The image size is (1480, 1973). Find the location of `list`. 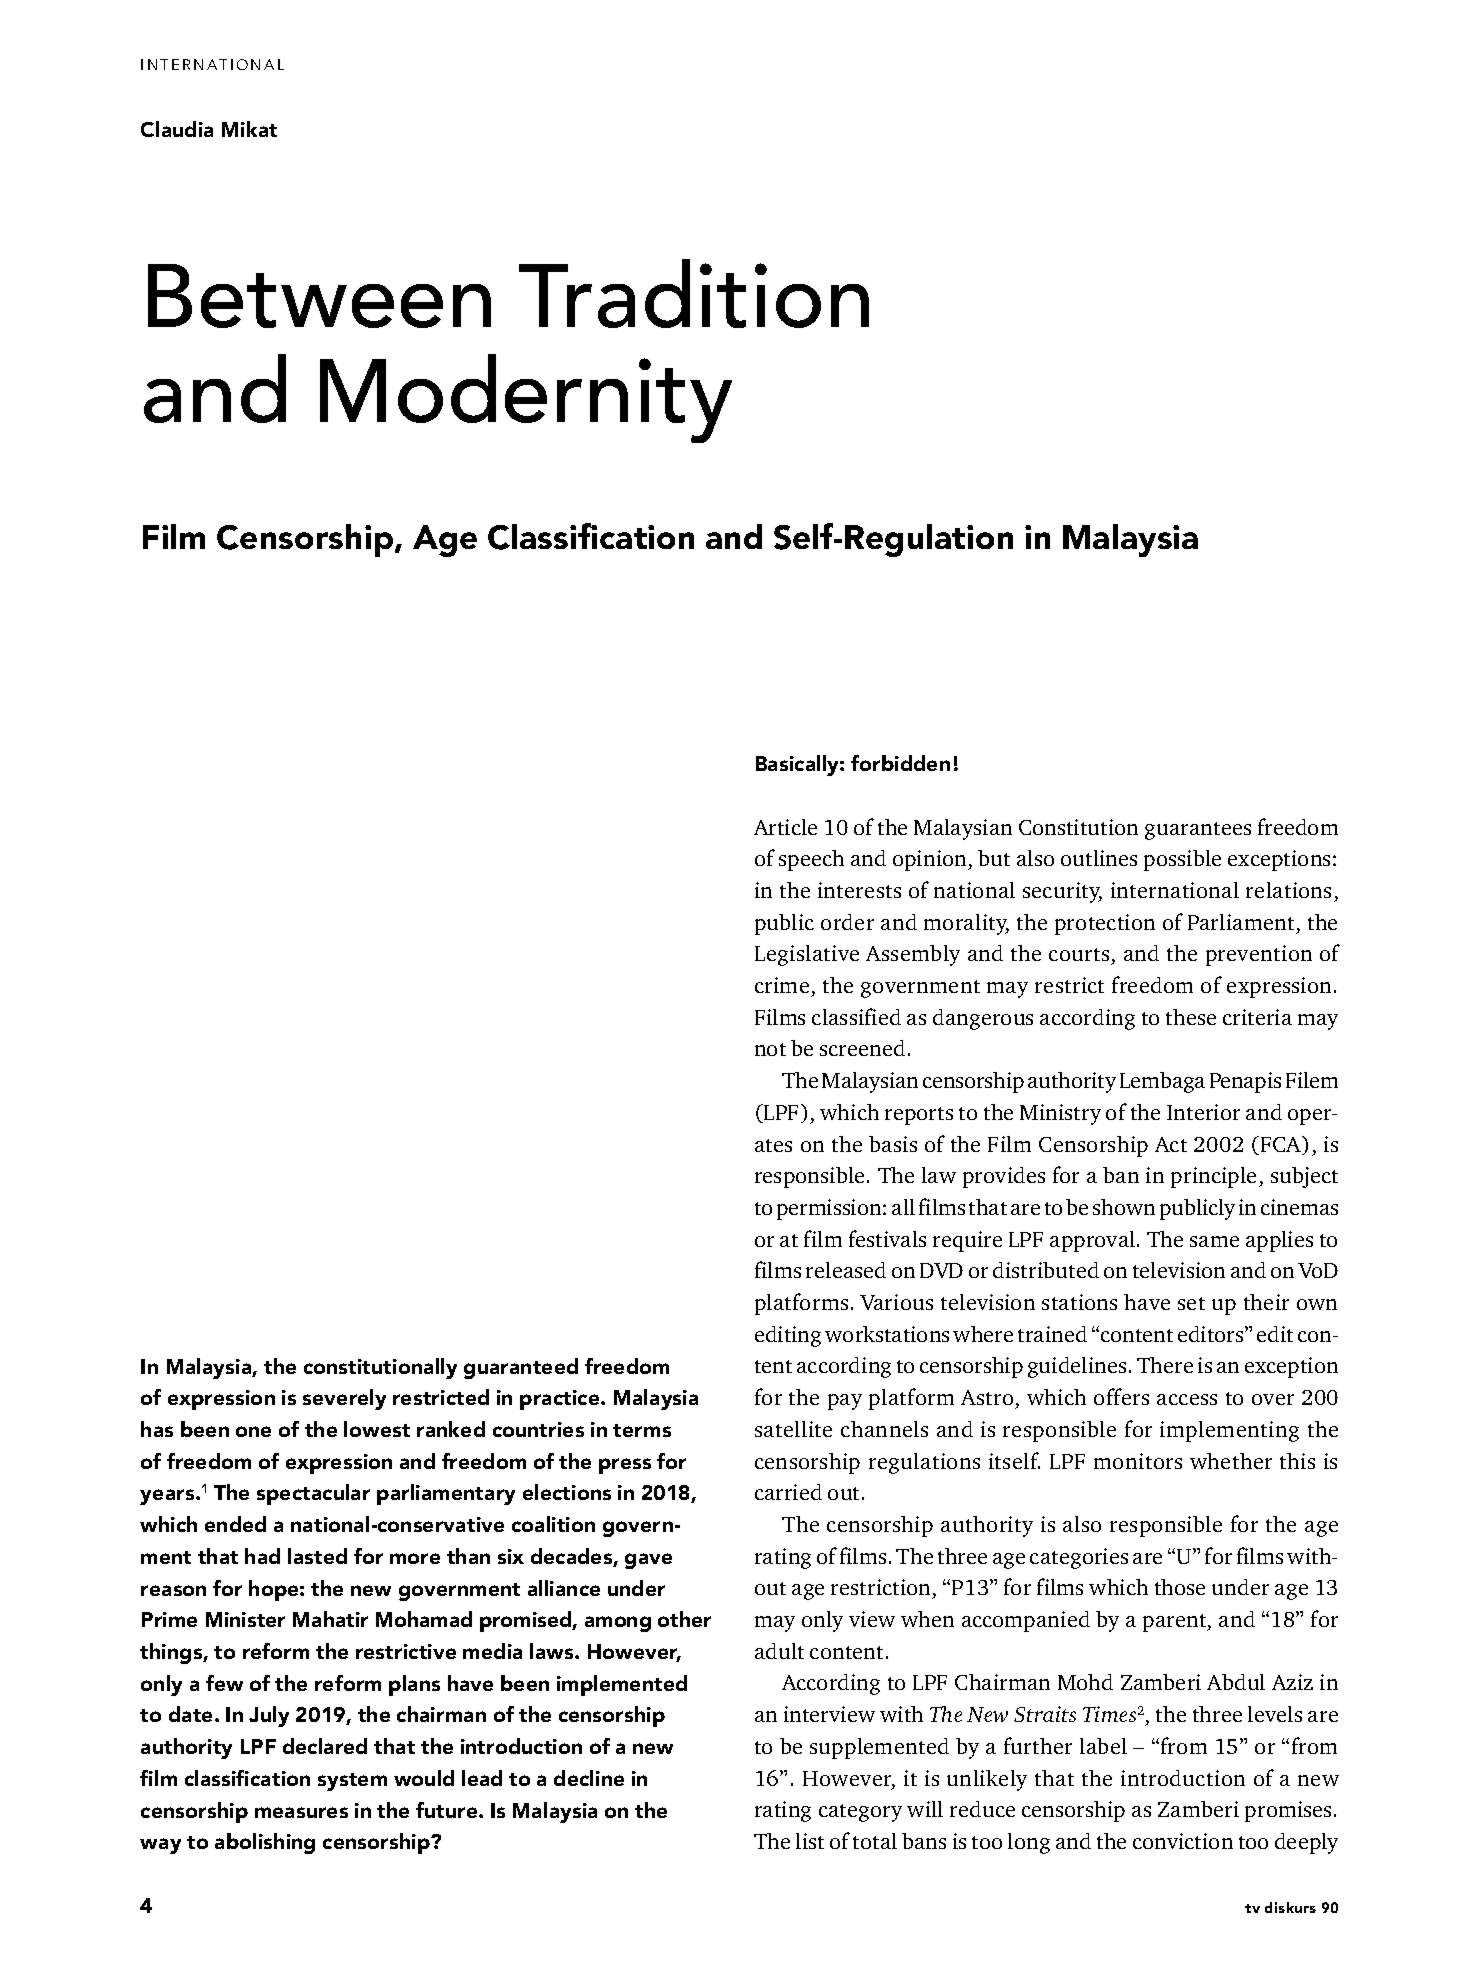

list is located at coordinates (810, 1841).
